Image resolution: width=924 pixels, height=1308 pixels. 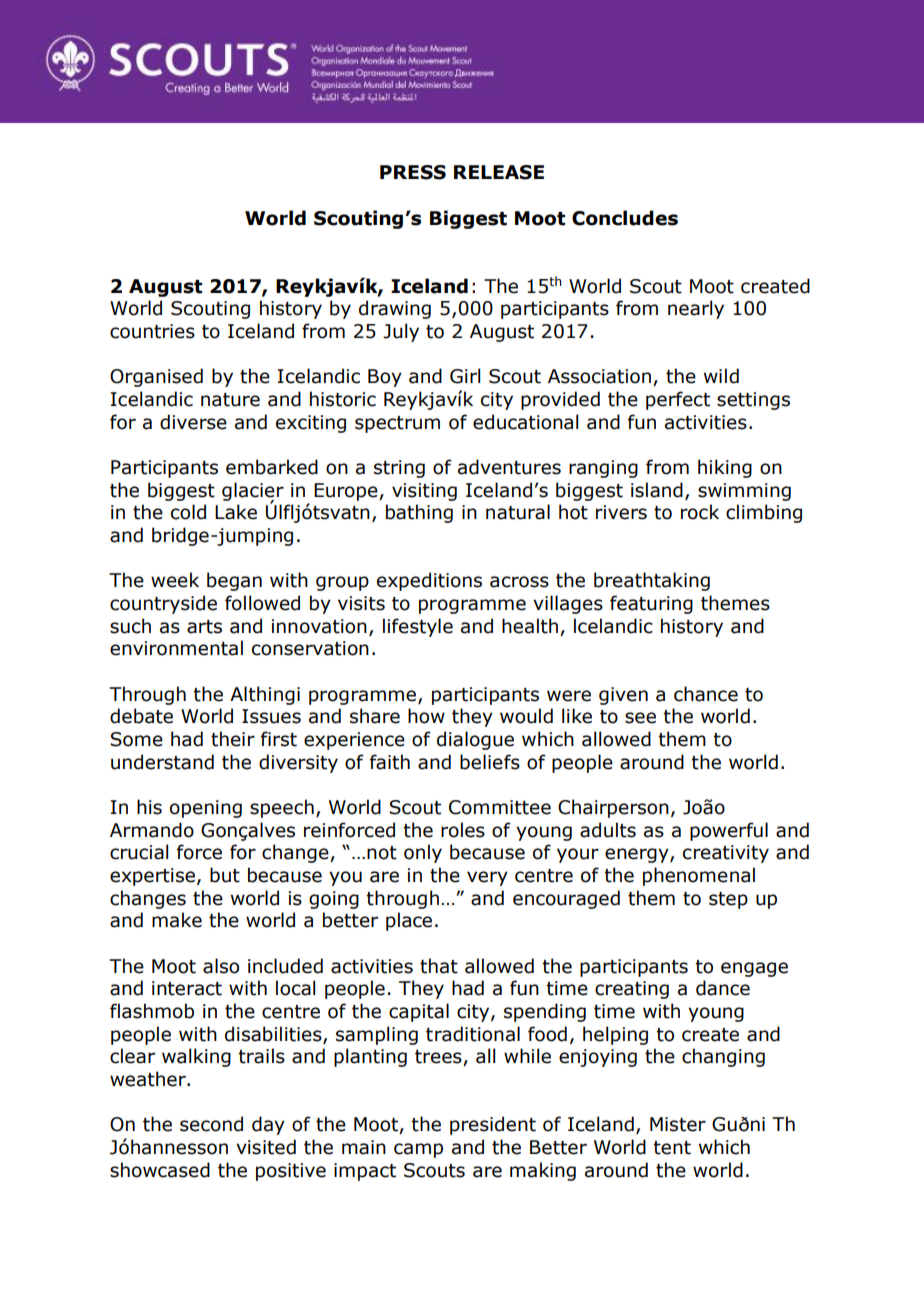 I want to click on perfect, so click(x=678, y=400).
